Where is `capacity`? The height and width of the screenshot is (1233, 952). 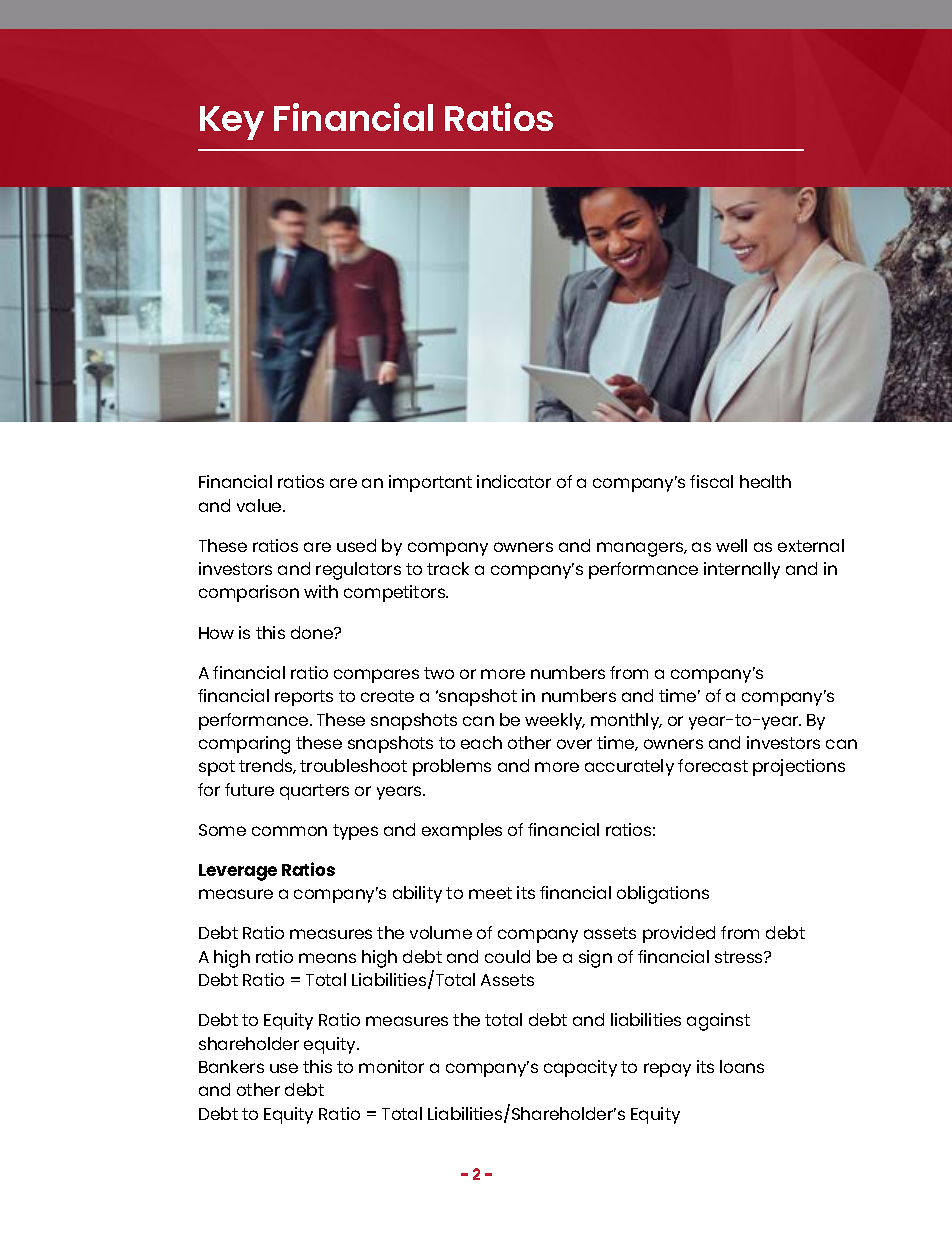 capacity is located at coordinates (580, 1068).
